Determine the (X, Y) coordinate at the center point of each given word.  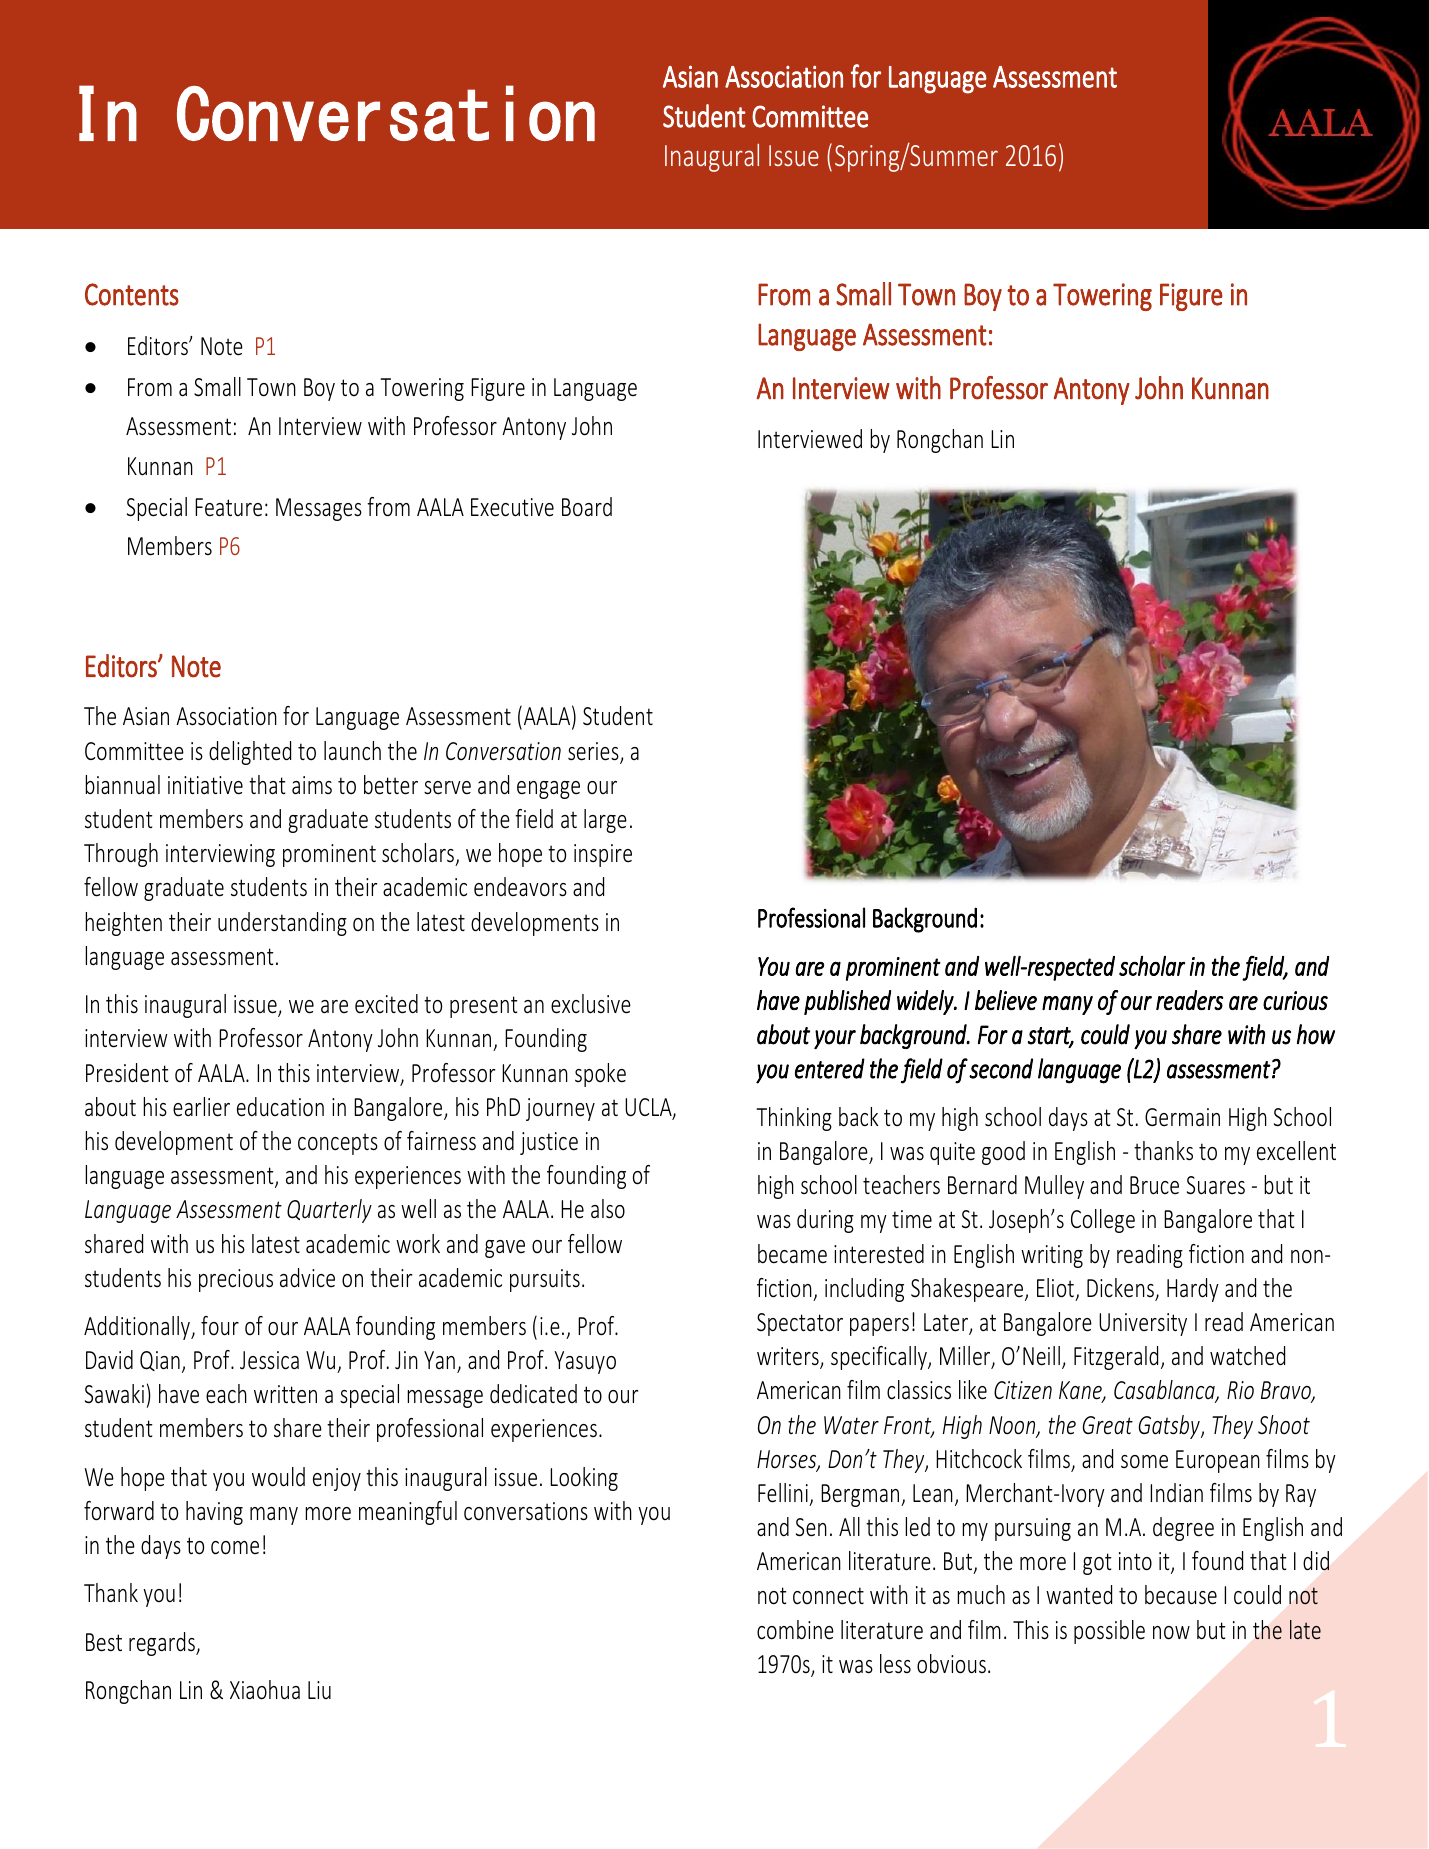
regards (163, 1644)
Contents (132, 294)
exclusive (591, 1004)
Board (587, 507)
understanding (282, 924)
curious (1295, 1000)
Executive (512, 507)
